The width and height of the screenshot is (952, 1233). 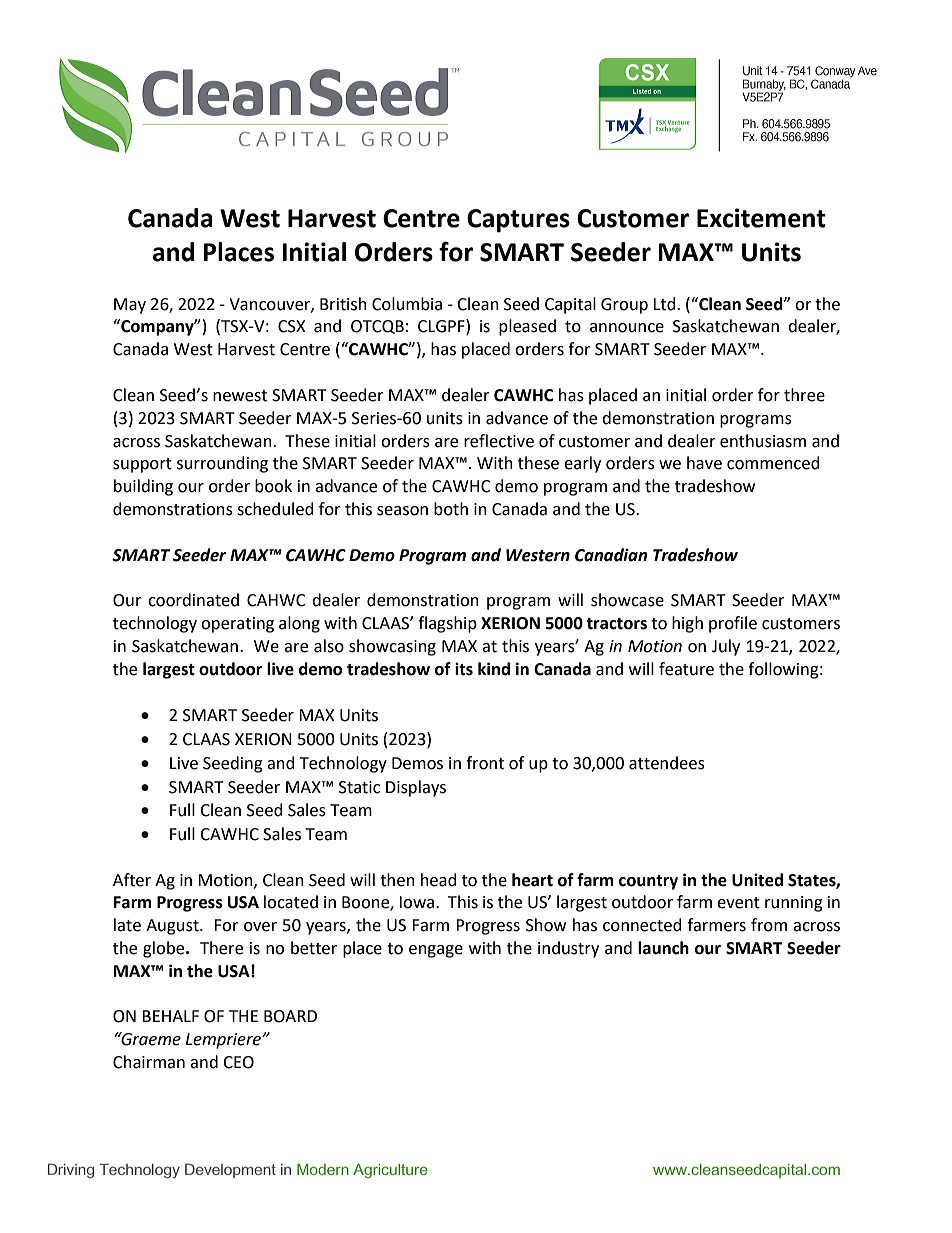 I want to click on Agriculture, so click(x=390, y=1171).
